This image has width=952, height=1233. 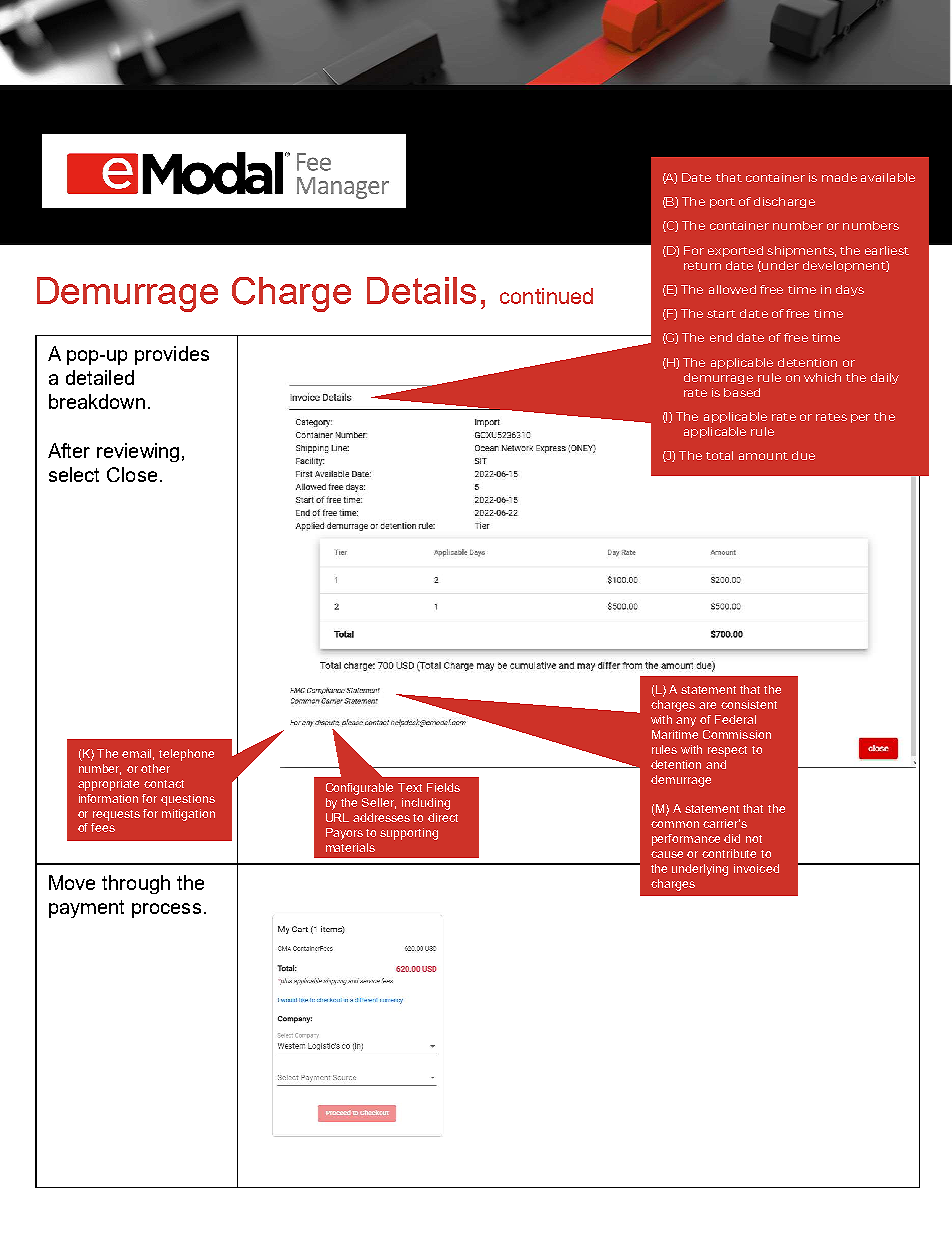 What do you see at coordinates (839, 177) in the image?
I see `made` at bounding box center [839, 177].
